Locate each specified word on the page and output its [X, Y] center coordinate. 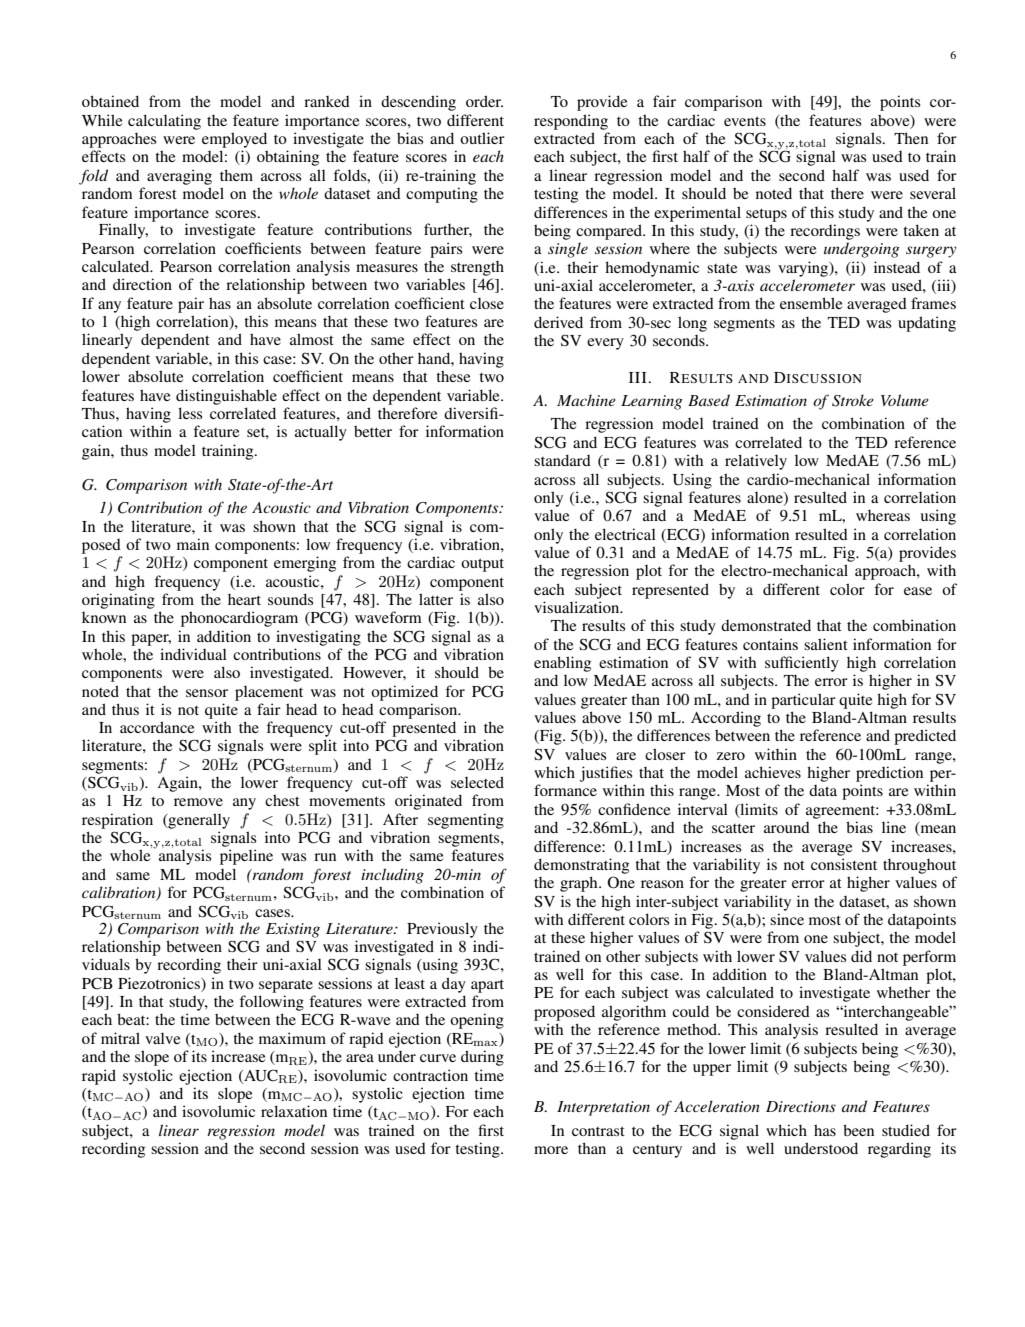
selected [477, 782]
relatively [756, 462]
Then [911, 138]
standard [562, 460]
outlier [482, 138]
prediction [889, 774]
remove [198, 802]
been [858, 1130]
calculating [164, 122]
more [551, 1150]
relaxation [294, 1111]
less [190, 413]
